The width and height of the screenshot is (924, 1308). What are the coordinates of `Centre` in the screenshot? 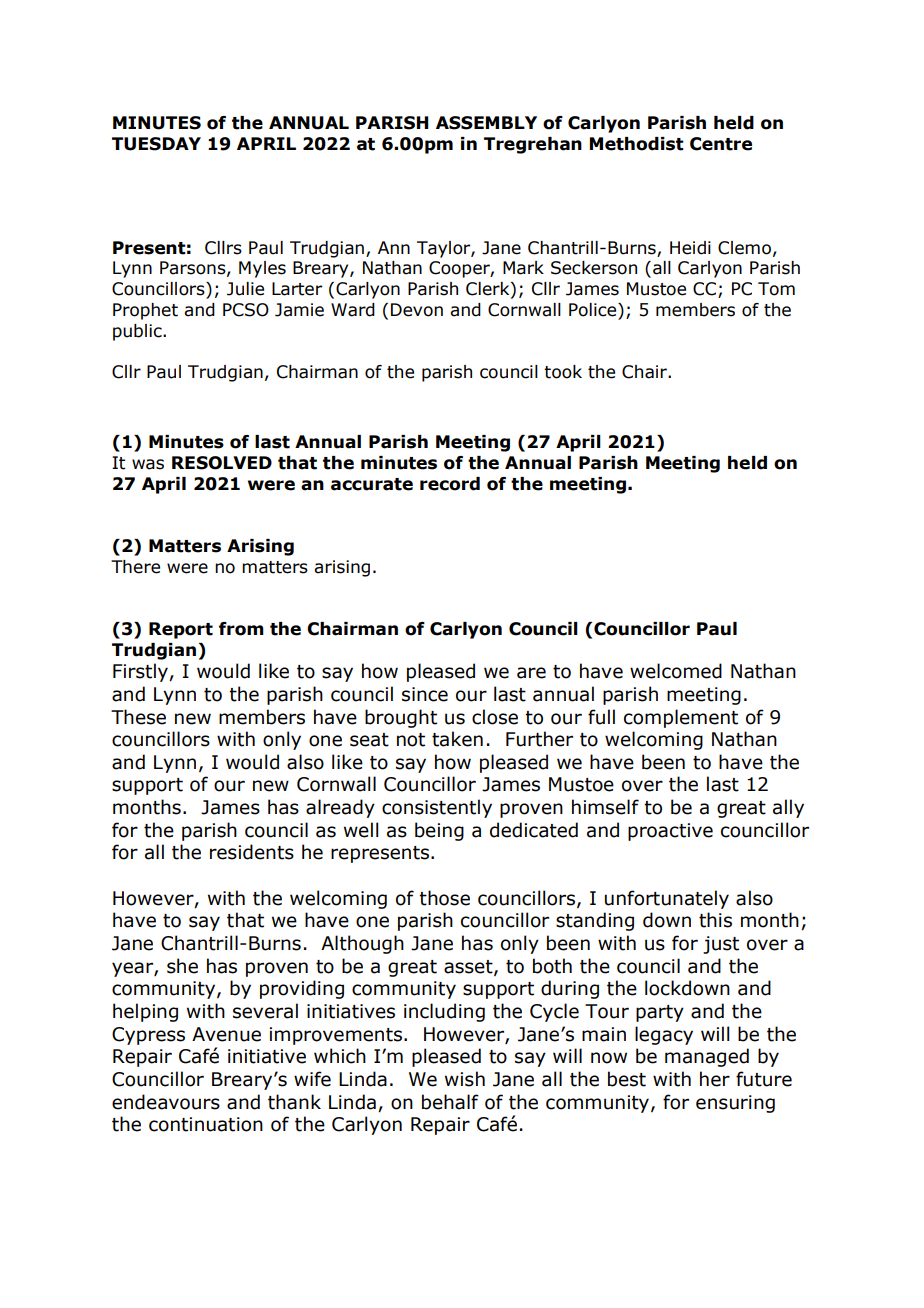 It's located at (721, 144).
